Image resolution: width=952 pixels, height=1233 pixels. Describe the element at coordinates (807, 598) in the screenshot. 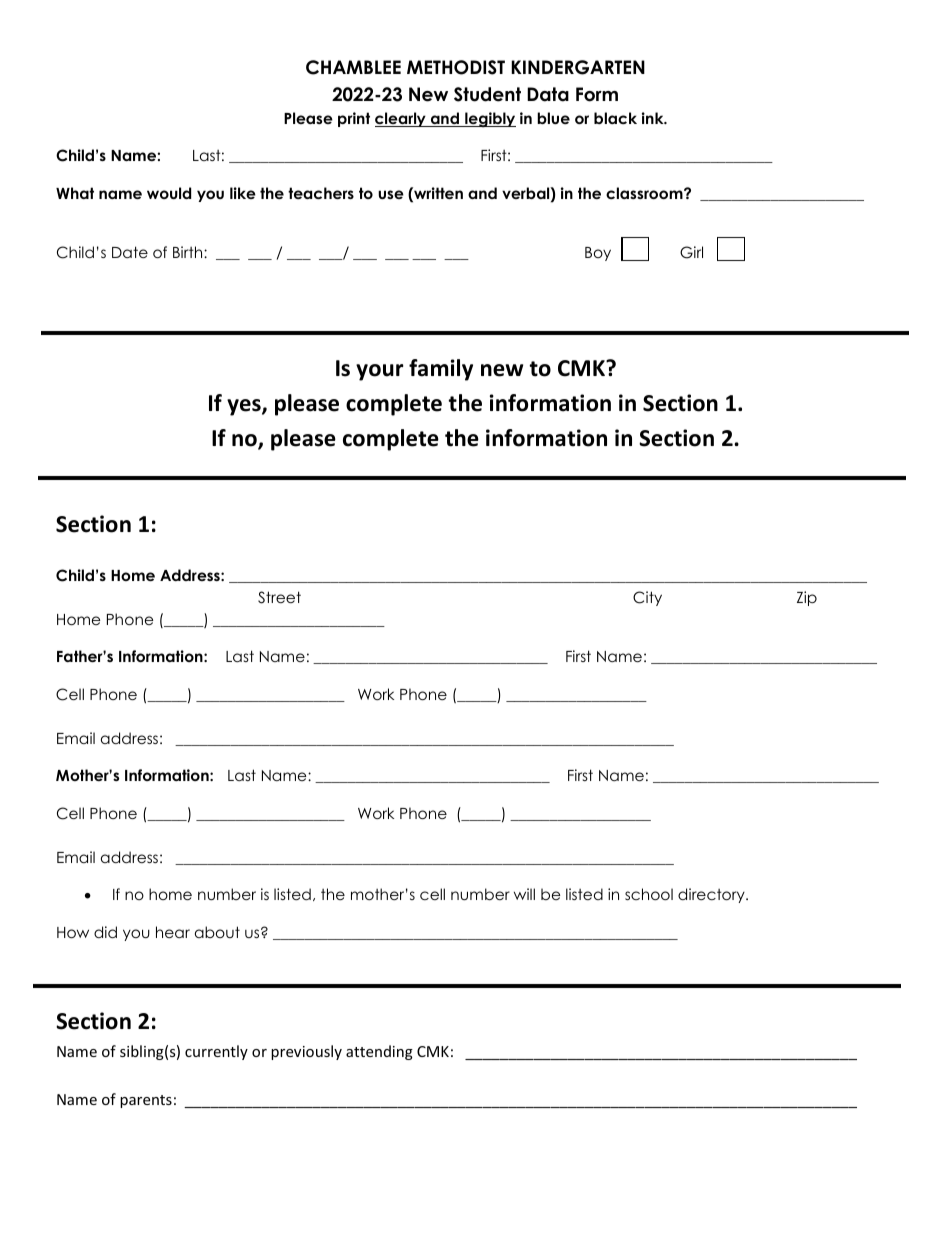

I see `Zip` at that location.
